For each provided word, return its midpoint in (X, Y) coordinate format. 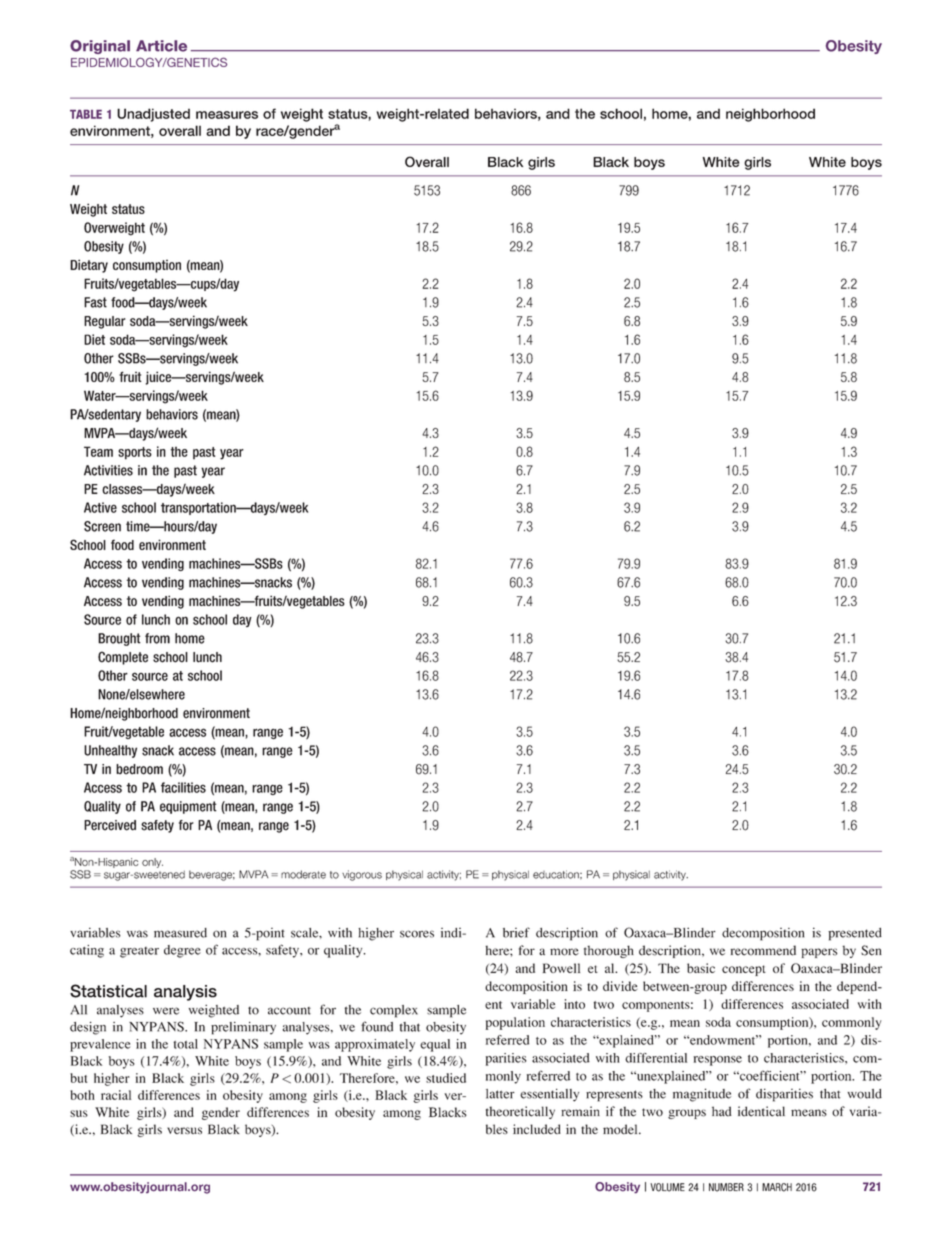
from (157, 638)
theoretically (520, 1112)
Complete (123, 658)
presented (855, 934)
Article (161, 46)
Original (100, 47)
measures (227, 115)
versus (184, 1130)
